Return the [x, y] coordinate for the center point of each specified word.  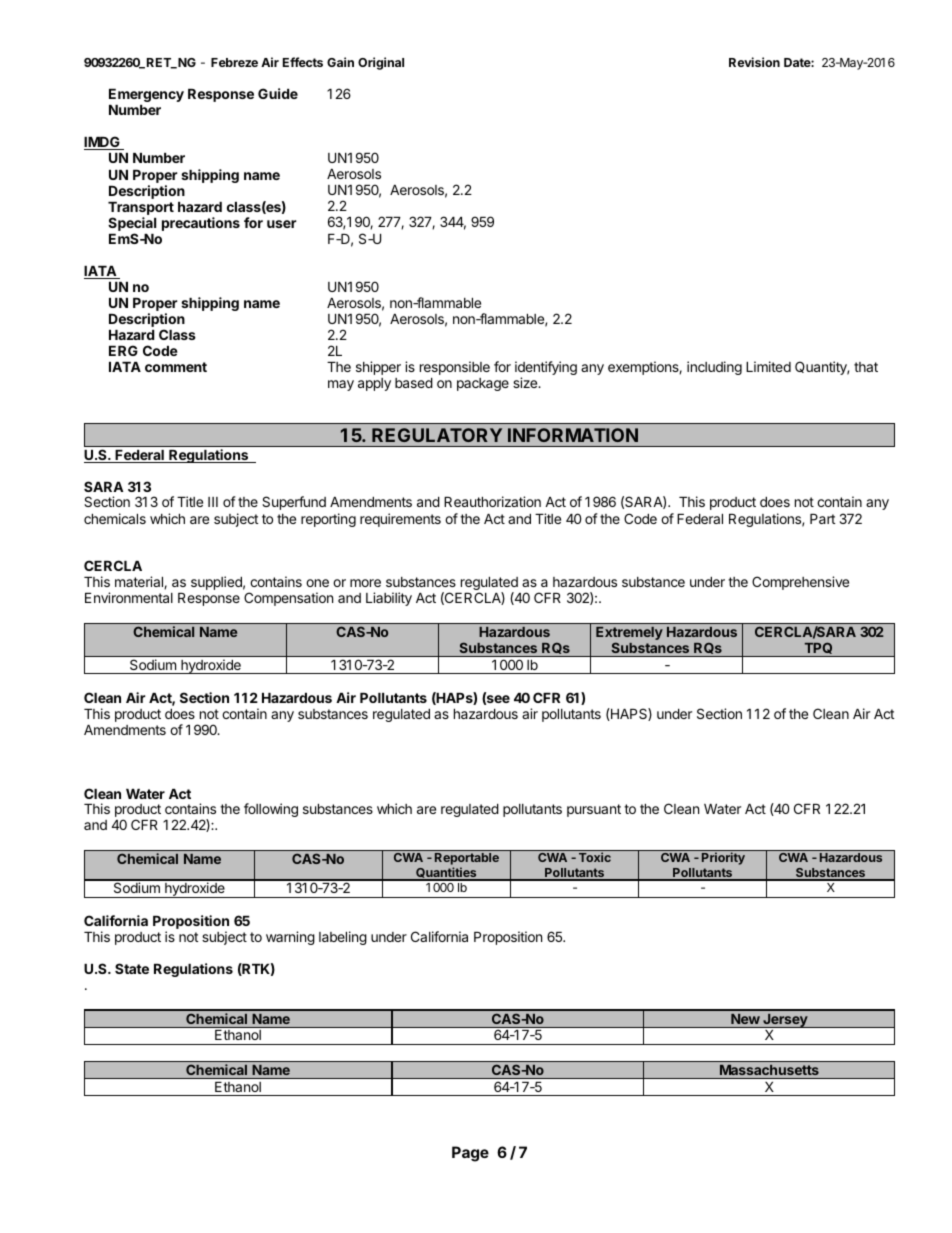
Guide [278, 93]
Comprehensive [800, 583]
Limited [768, 366]
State [132, 968]
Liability [389, 599]
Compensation [288, 599]
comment [176, 367]
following [271, 810]
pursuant [594, 810]
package [483, 384]
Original [381, 63]
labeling [343, 938]
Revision [754, 62]
